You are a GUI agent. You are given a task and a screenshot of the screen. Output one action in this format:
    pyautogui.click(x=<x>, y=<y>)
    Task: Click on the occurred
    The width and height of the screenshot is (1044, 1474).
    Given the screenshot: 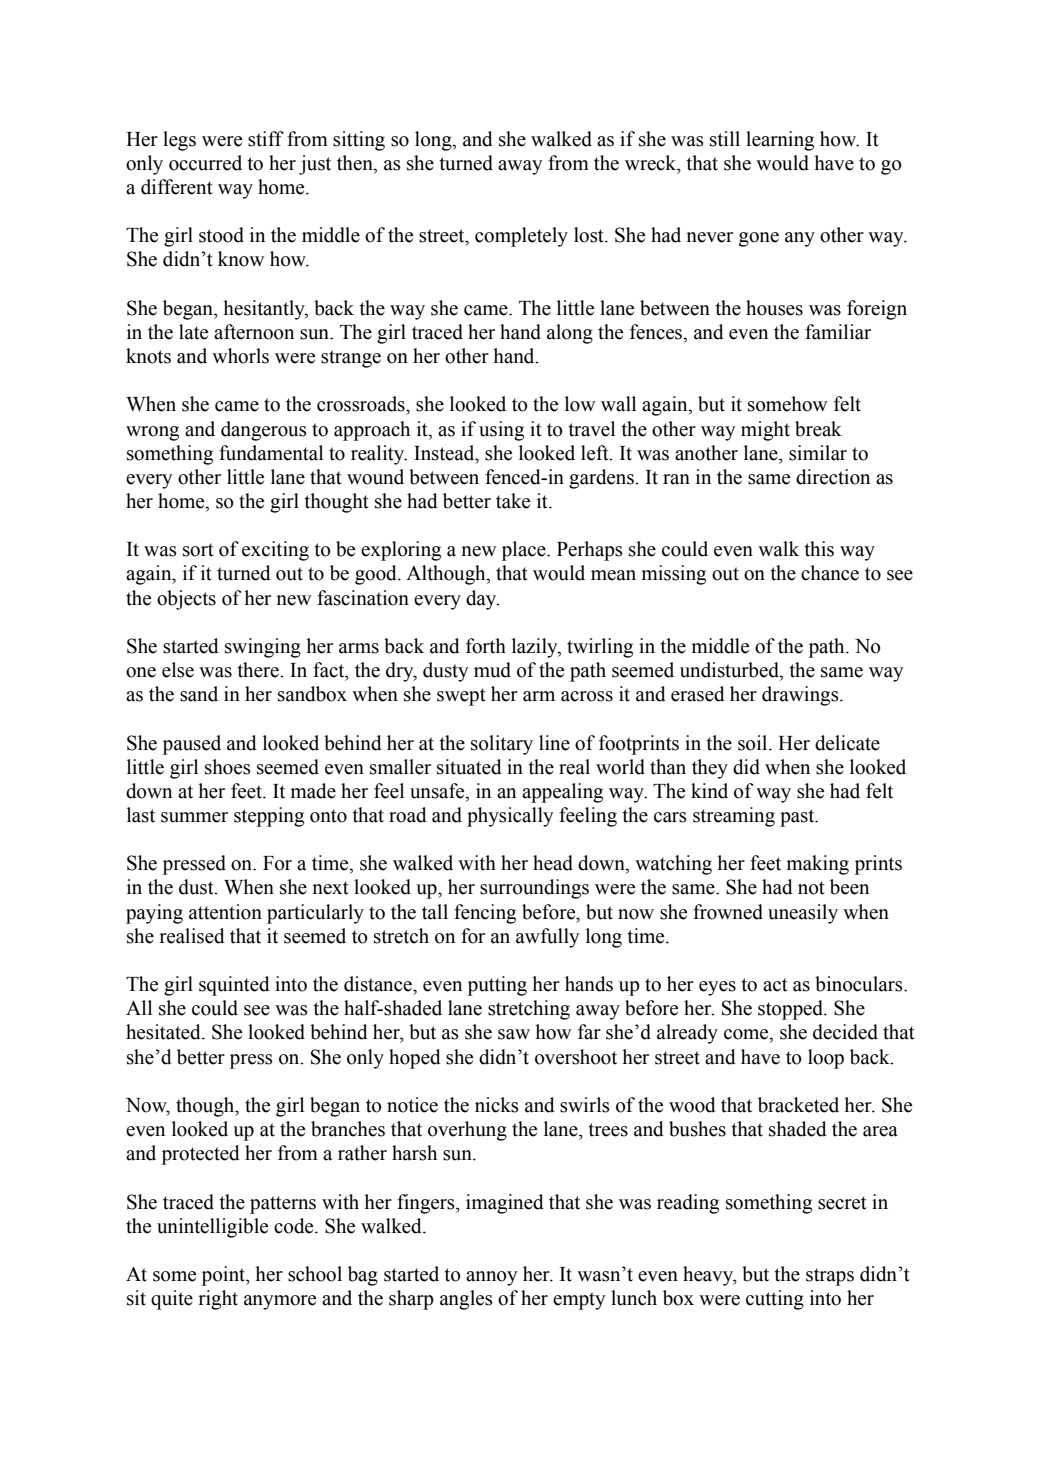 What is the action you would take?
    pyautogui.click(x=205, y=163)
